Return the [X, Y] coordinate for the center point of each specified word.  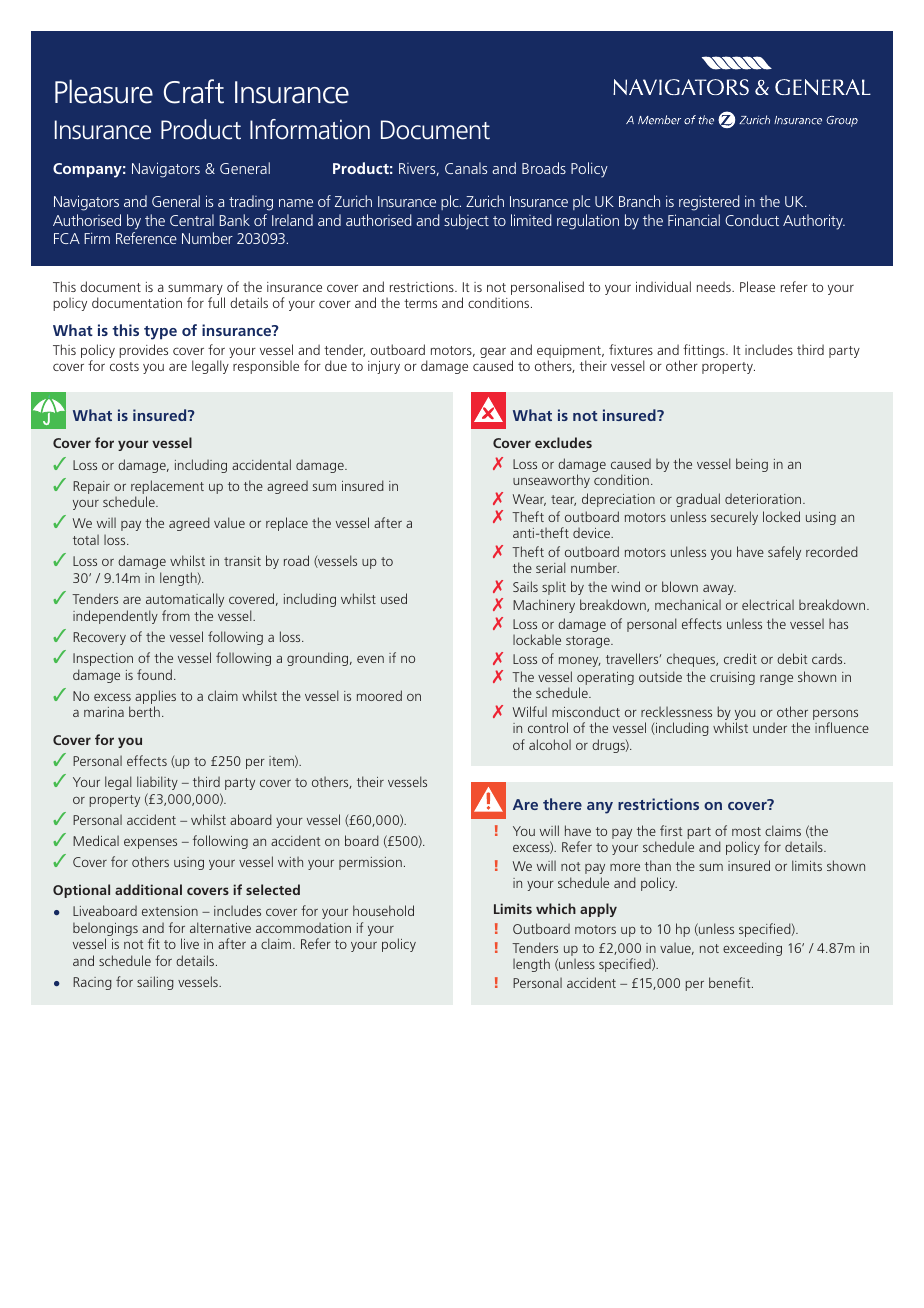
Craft [194, 91]
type [160, 333]
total [86, 540]
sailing [155, 983]
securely [734, 518]
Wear [529, 500]
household [383, 910]
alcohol [550, 744]
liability [157, 783]
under [770, 727]
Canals [466, 168]
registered [709, 203]
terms [420, 303]
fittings [705, 351]
